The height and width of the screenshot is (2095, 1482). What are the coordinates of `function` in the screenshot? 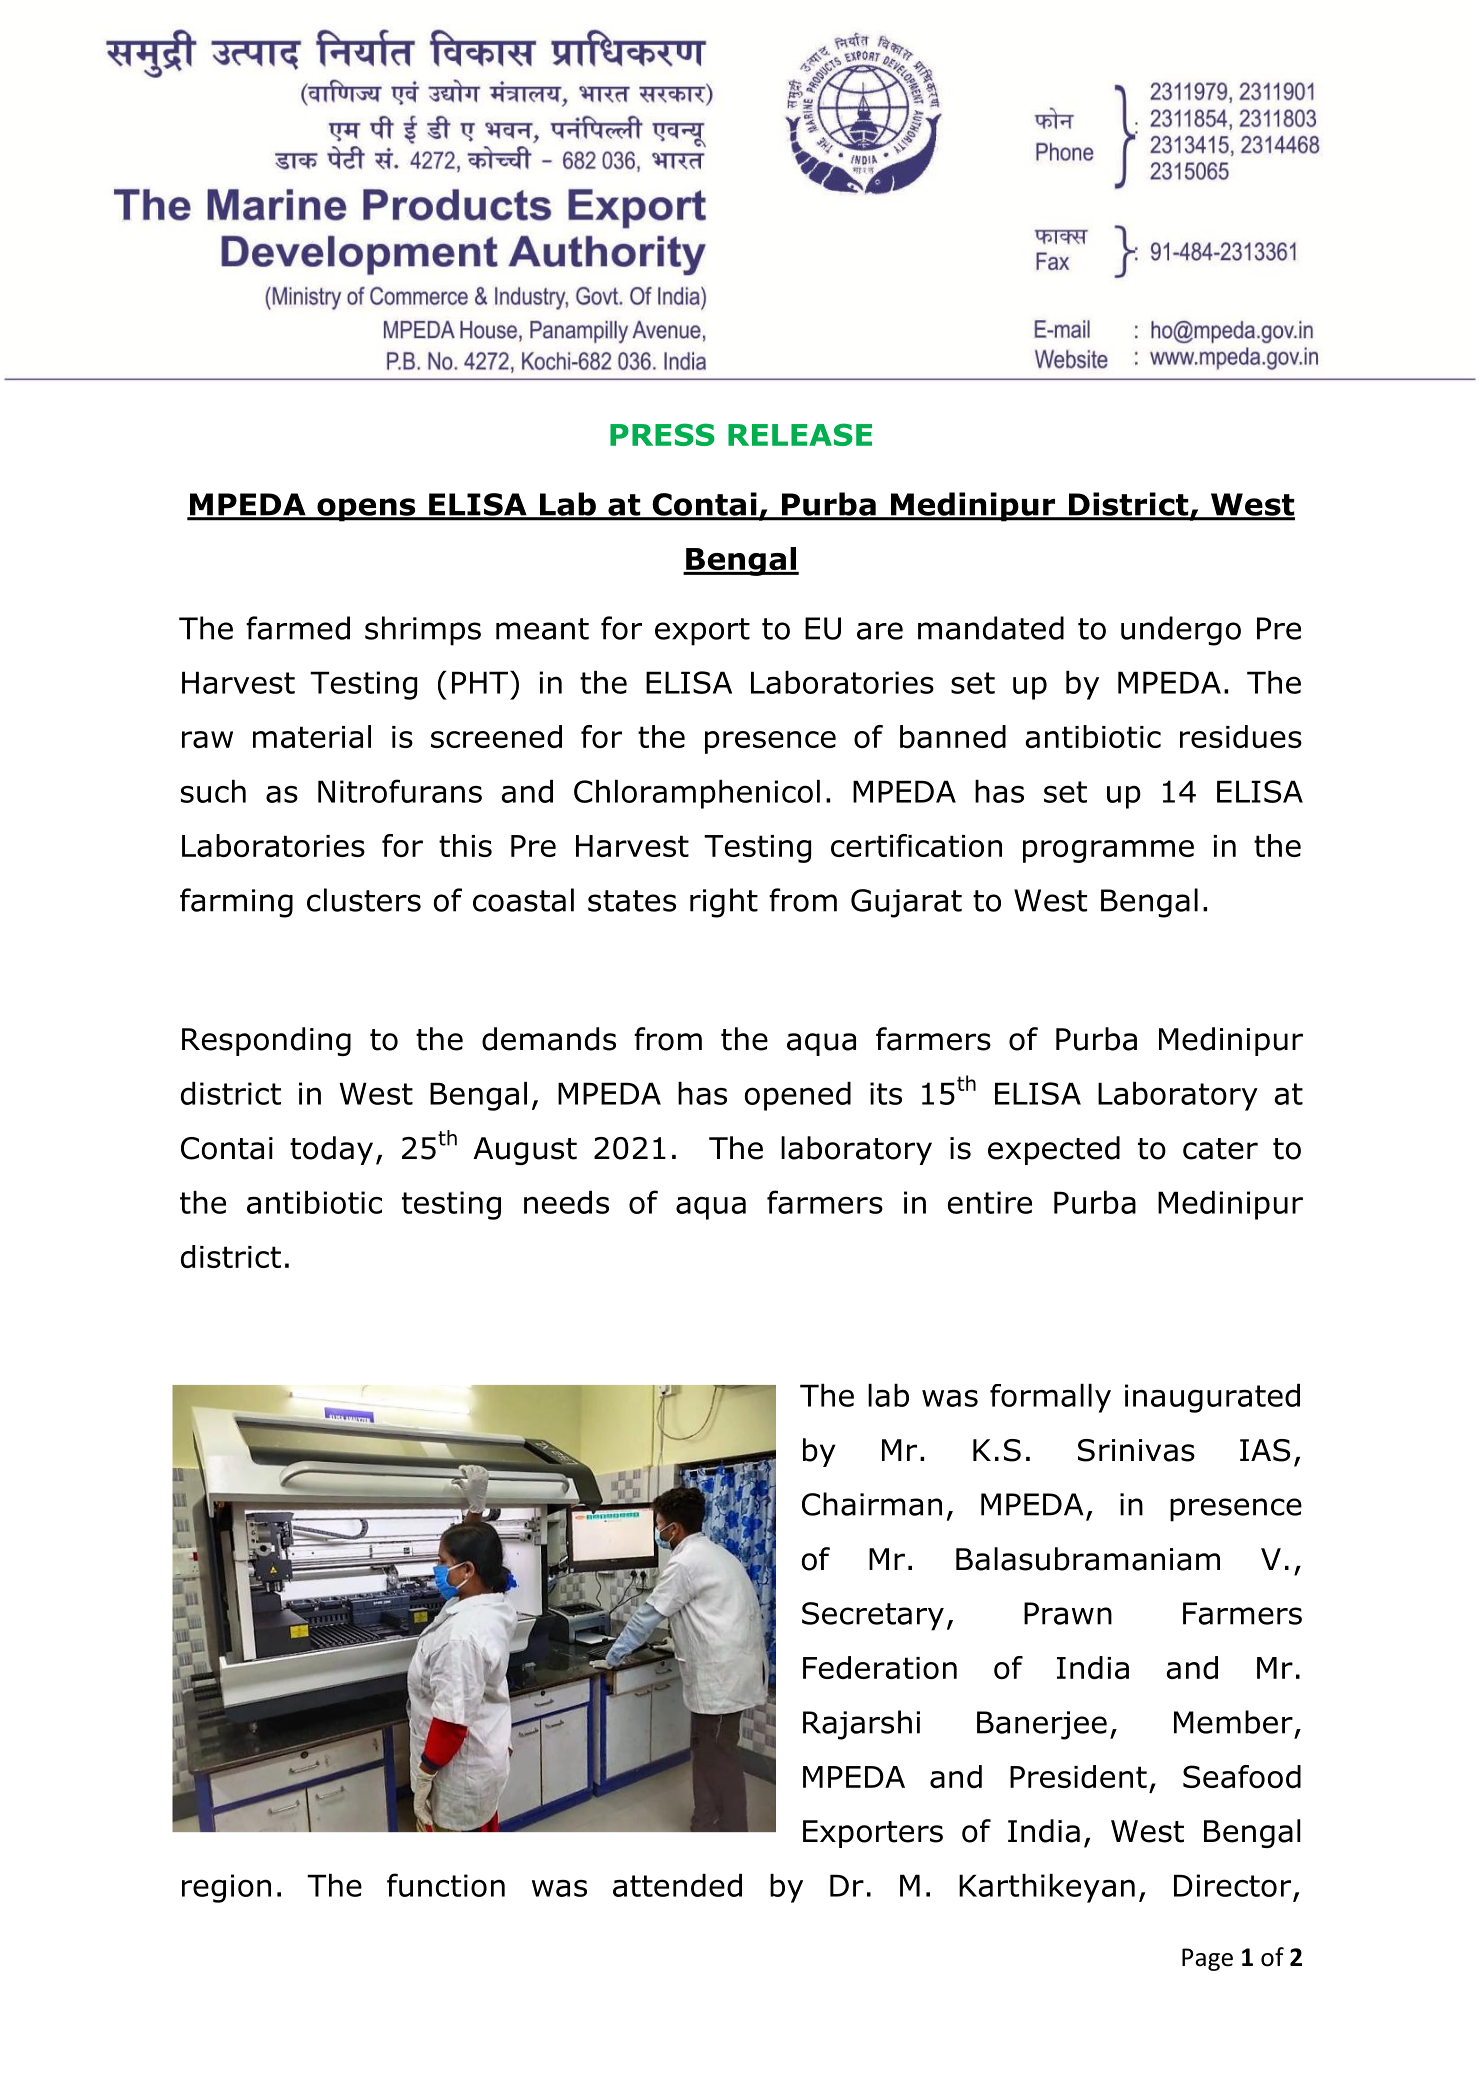 It's located at (446, 1885).
